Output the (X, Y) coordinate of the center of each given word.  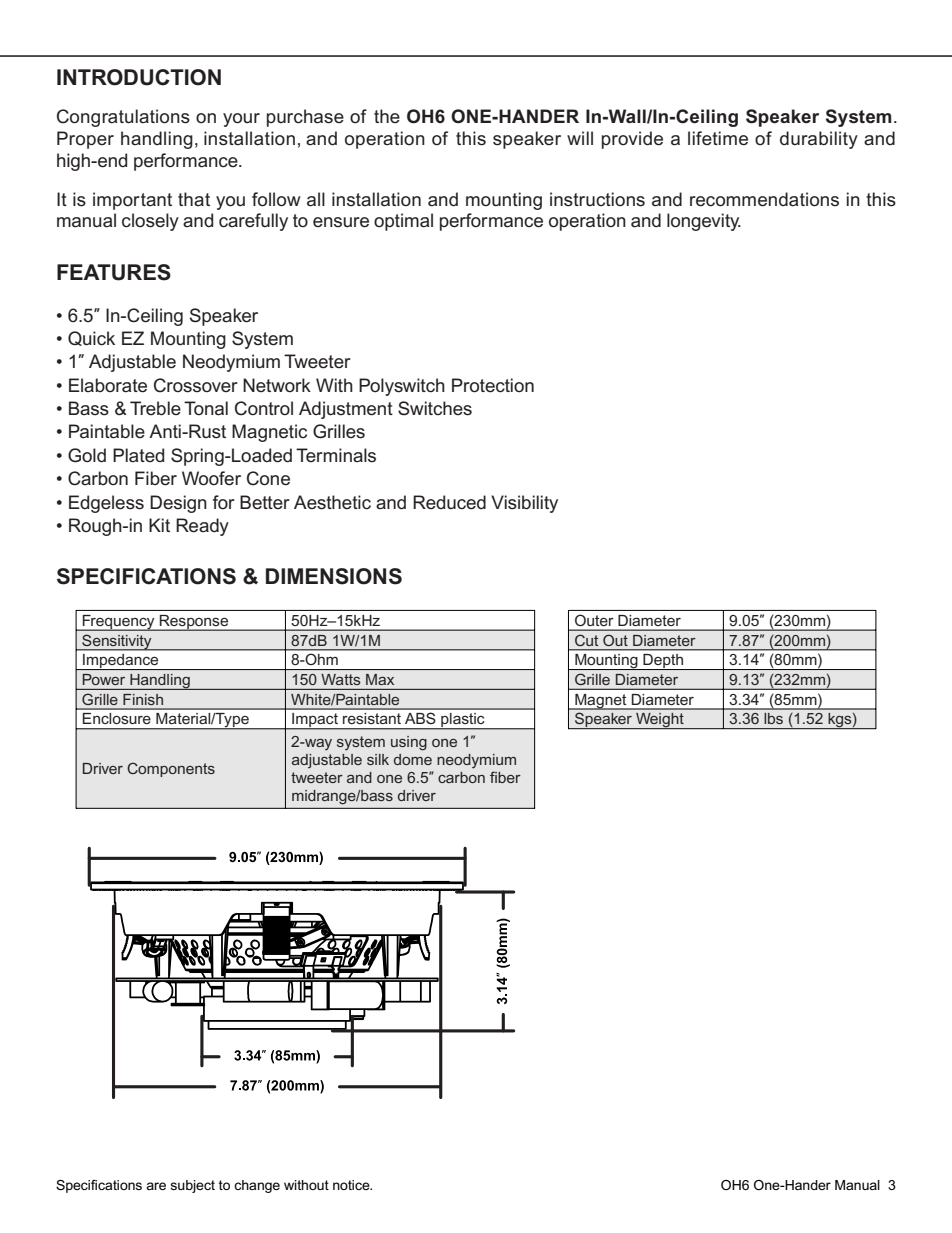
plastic (463, 721)
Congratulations (123, 118)
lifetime (718, 138)
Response (194, 623)
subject (192, 1186)
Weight (660, 721)
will (580, 138)
